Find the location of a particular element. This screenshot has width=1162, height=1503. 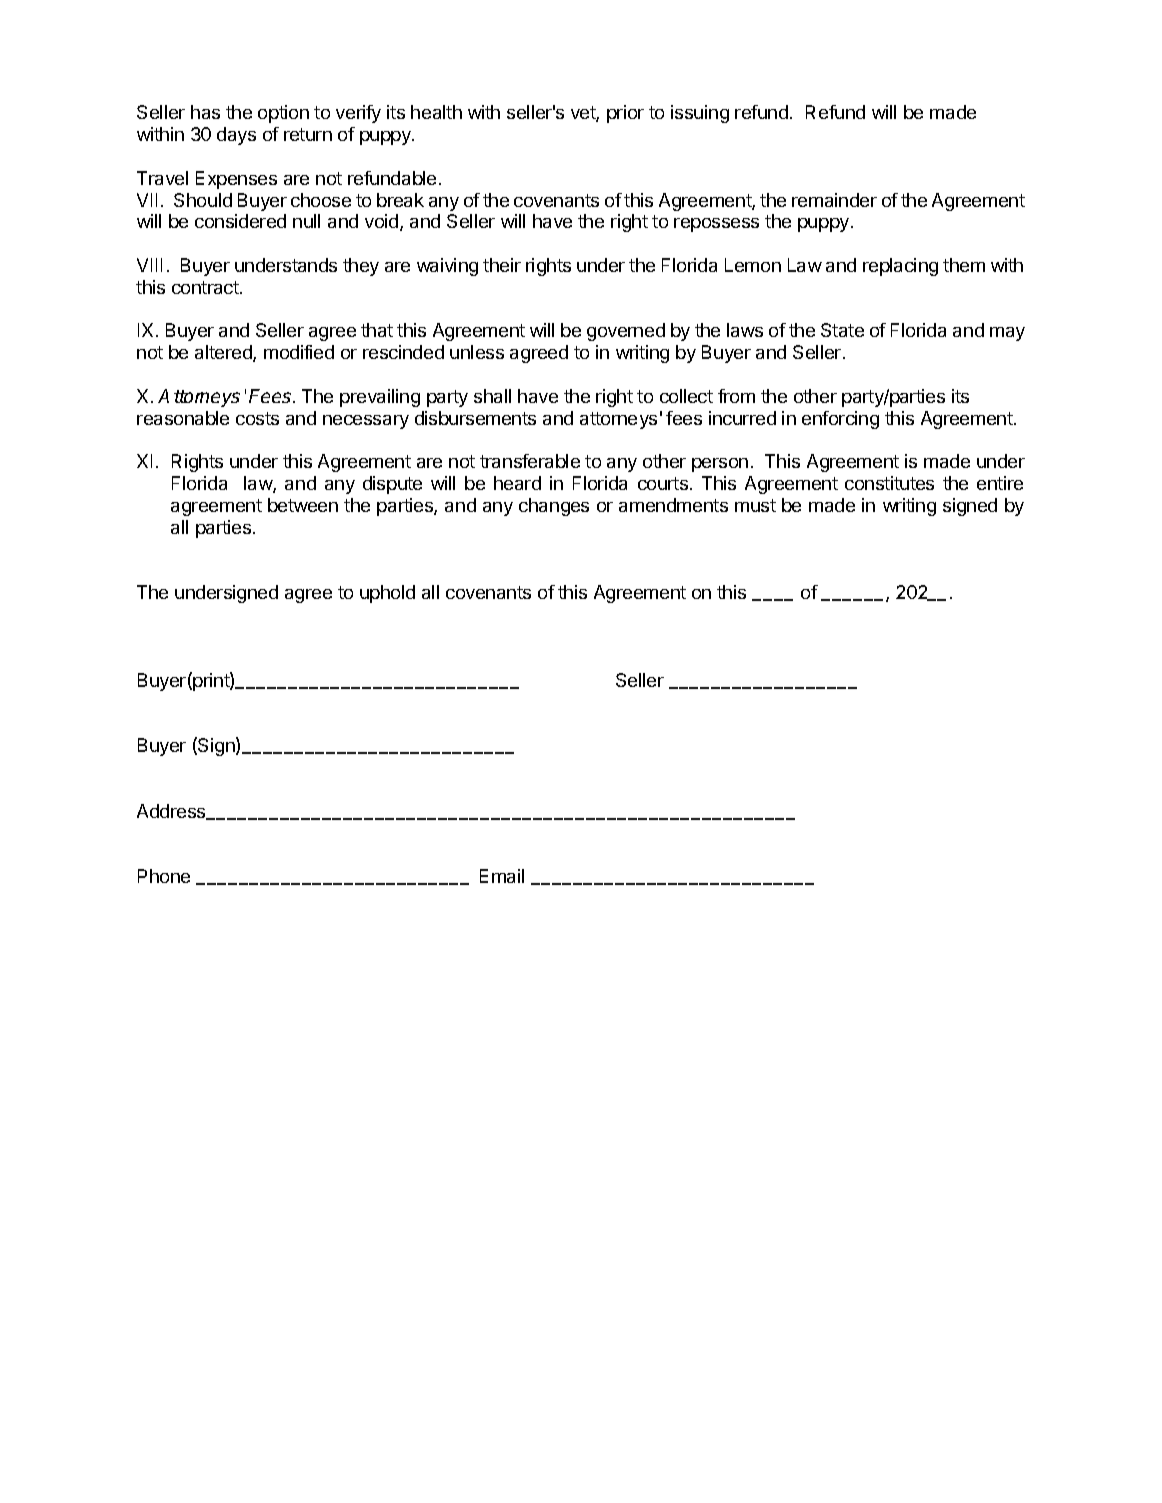

uphold is located at coordinates (387, 594).
